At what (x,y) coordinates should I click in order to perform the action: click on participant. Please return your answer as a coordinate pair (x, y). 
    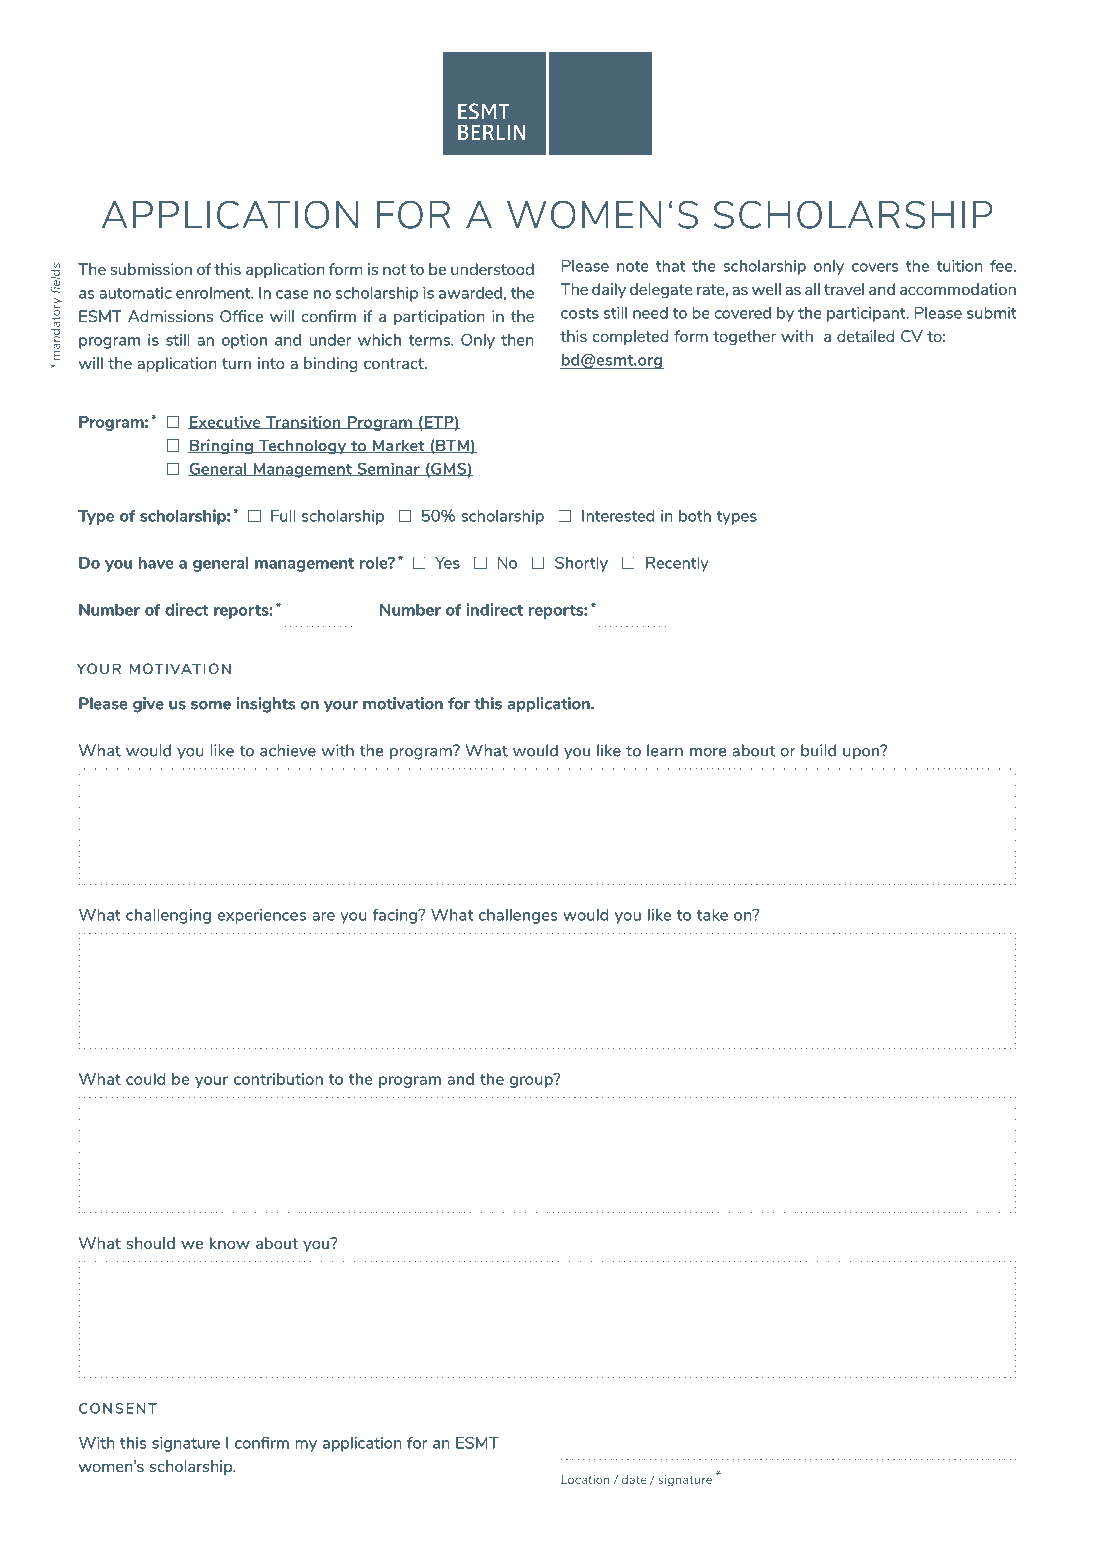
    Looking at the image, I should click on (867, 314).
